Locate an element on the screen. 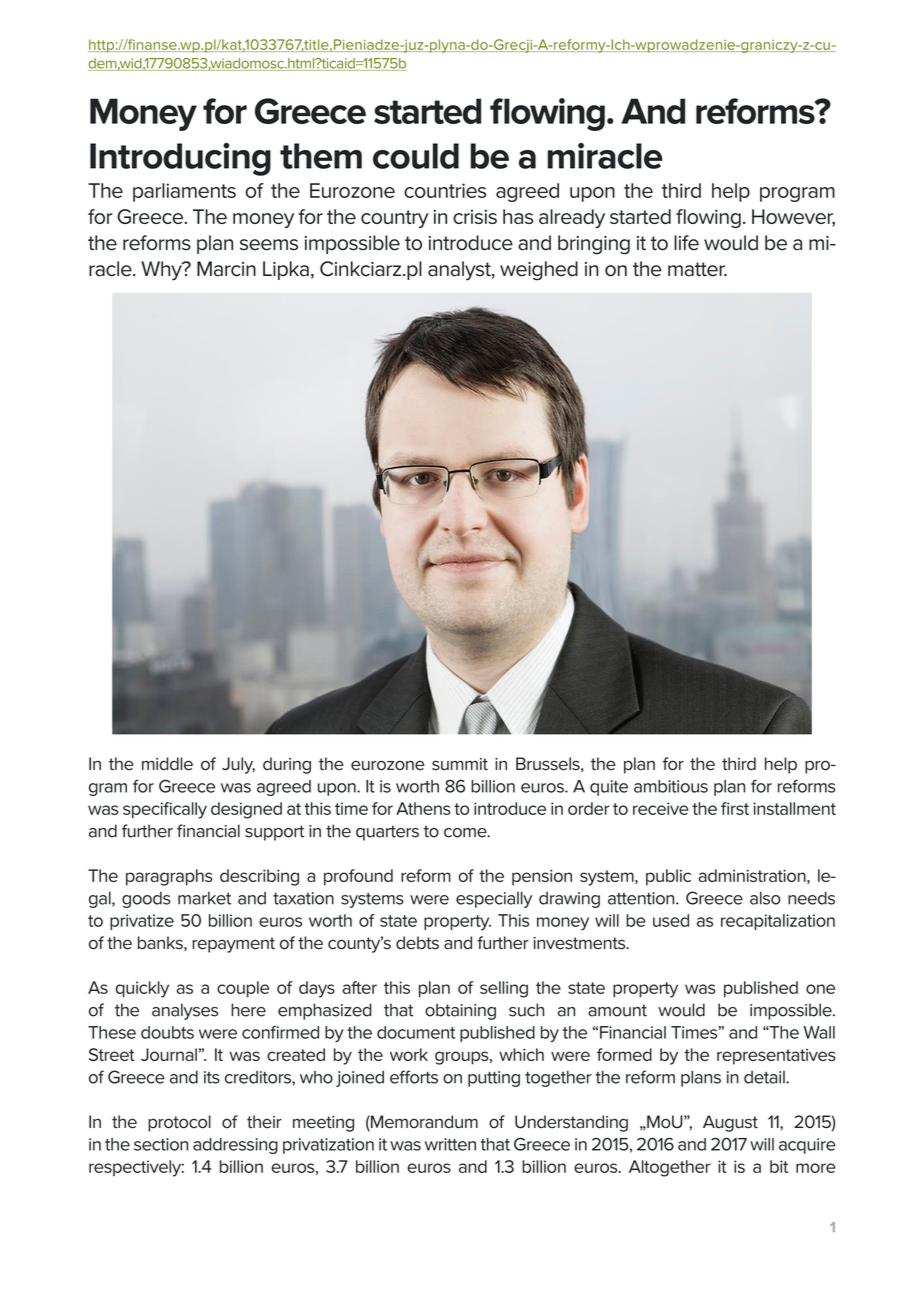 The image size is (924, 1308). Marcin is located at coordinates (226, 269).
